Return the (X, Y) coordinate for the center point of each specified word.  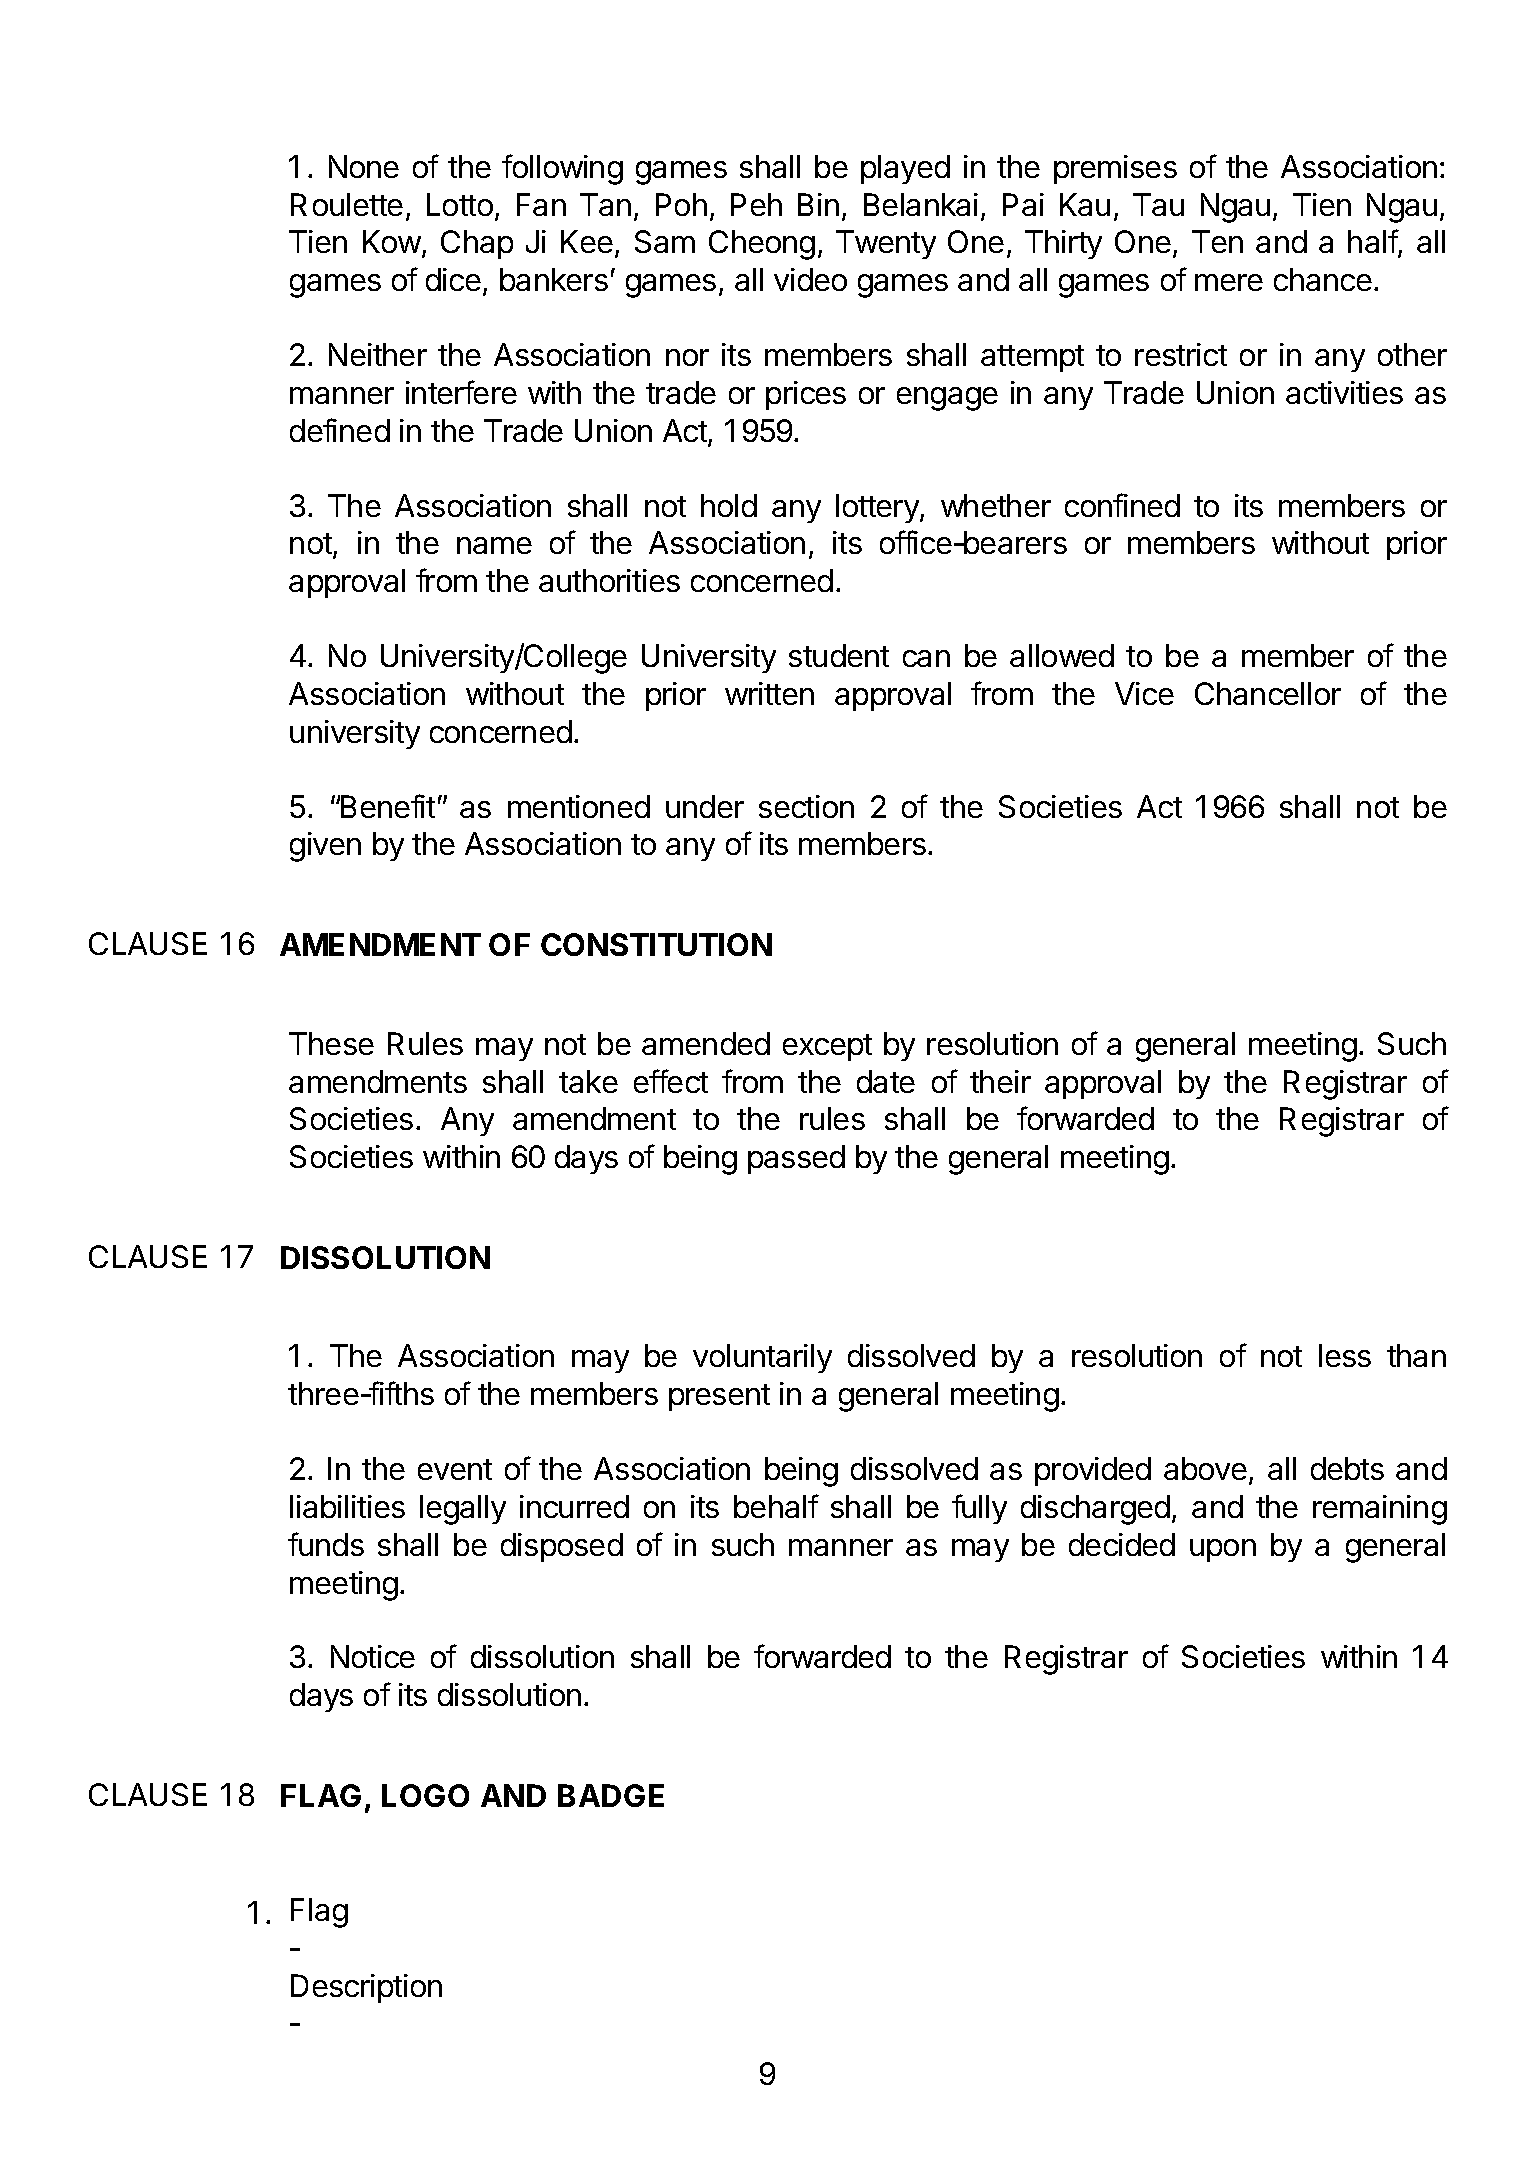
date (886, 1081)
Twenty (886, 244)
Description (366, 1988)
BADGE (611, 1795)
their (1000, 1081)
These (331, 1043)
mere (1229, 282)
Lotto (460, 204)
